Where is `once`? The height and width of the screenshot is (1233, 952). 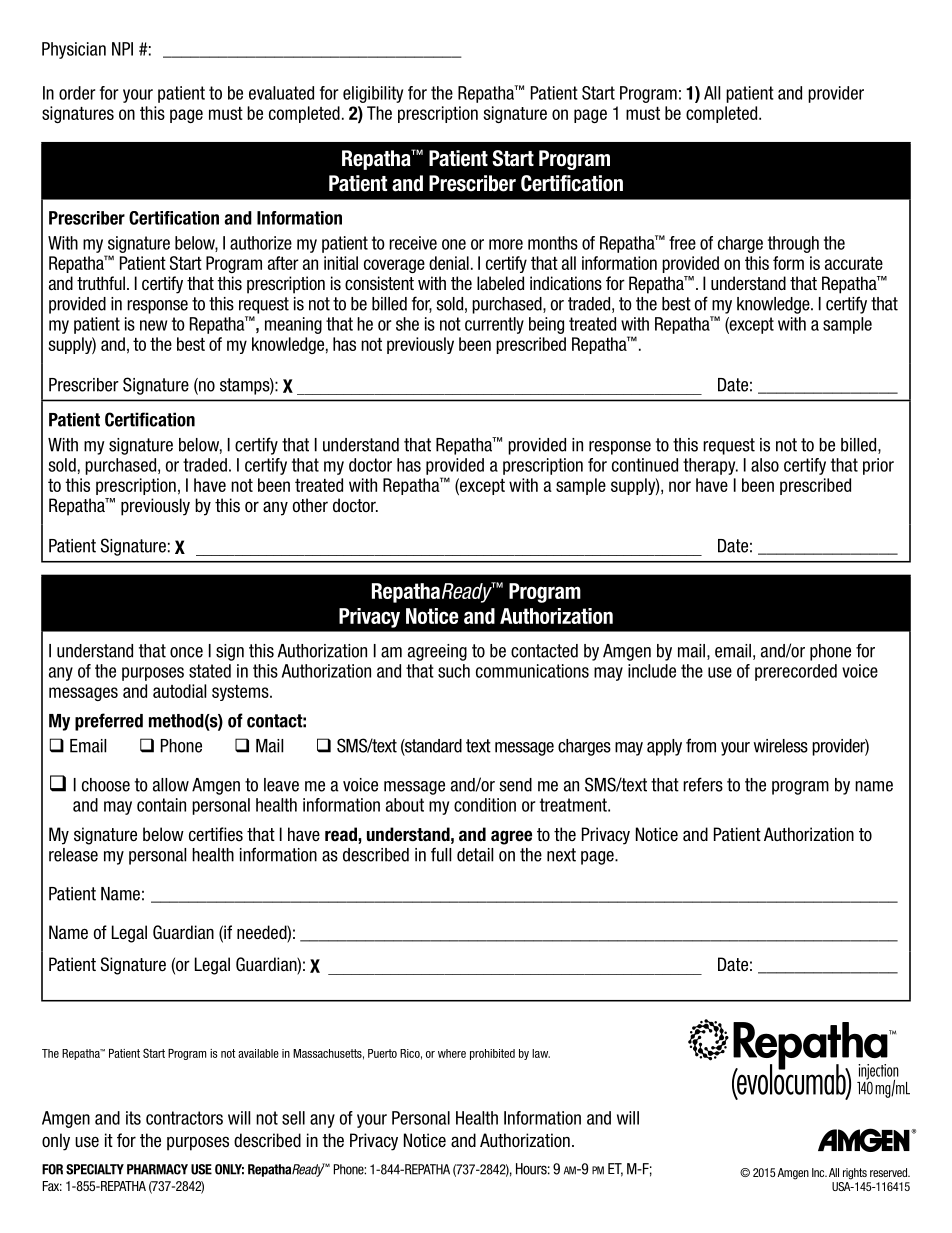 once is located at coordinates (186, 652).
